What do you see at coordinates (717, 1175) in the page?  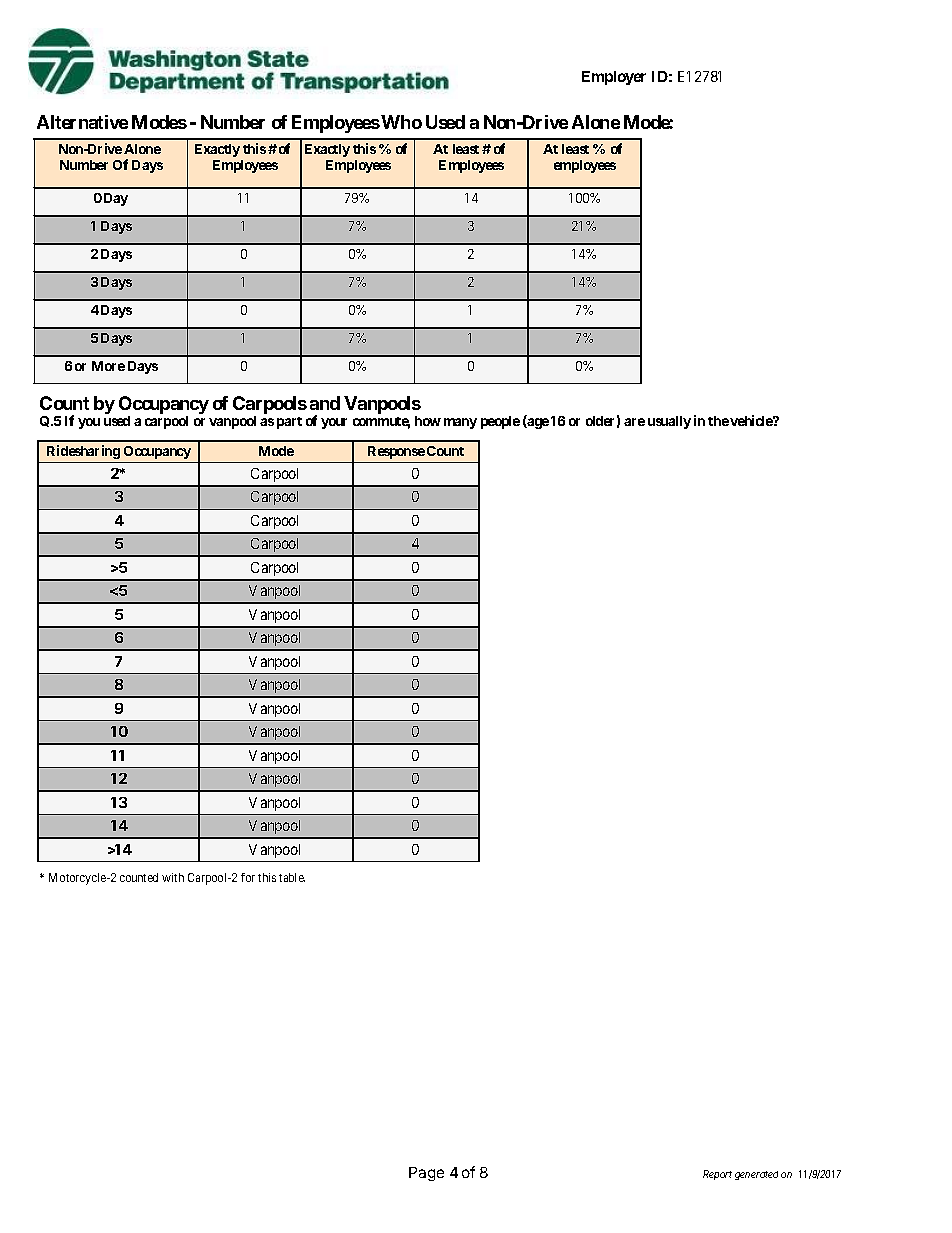 I see `Report` at bounding box center [717, 1175].
